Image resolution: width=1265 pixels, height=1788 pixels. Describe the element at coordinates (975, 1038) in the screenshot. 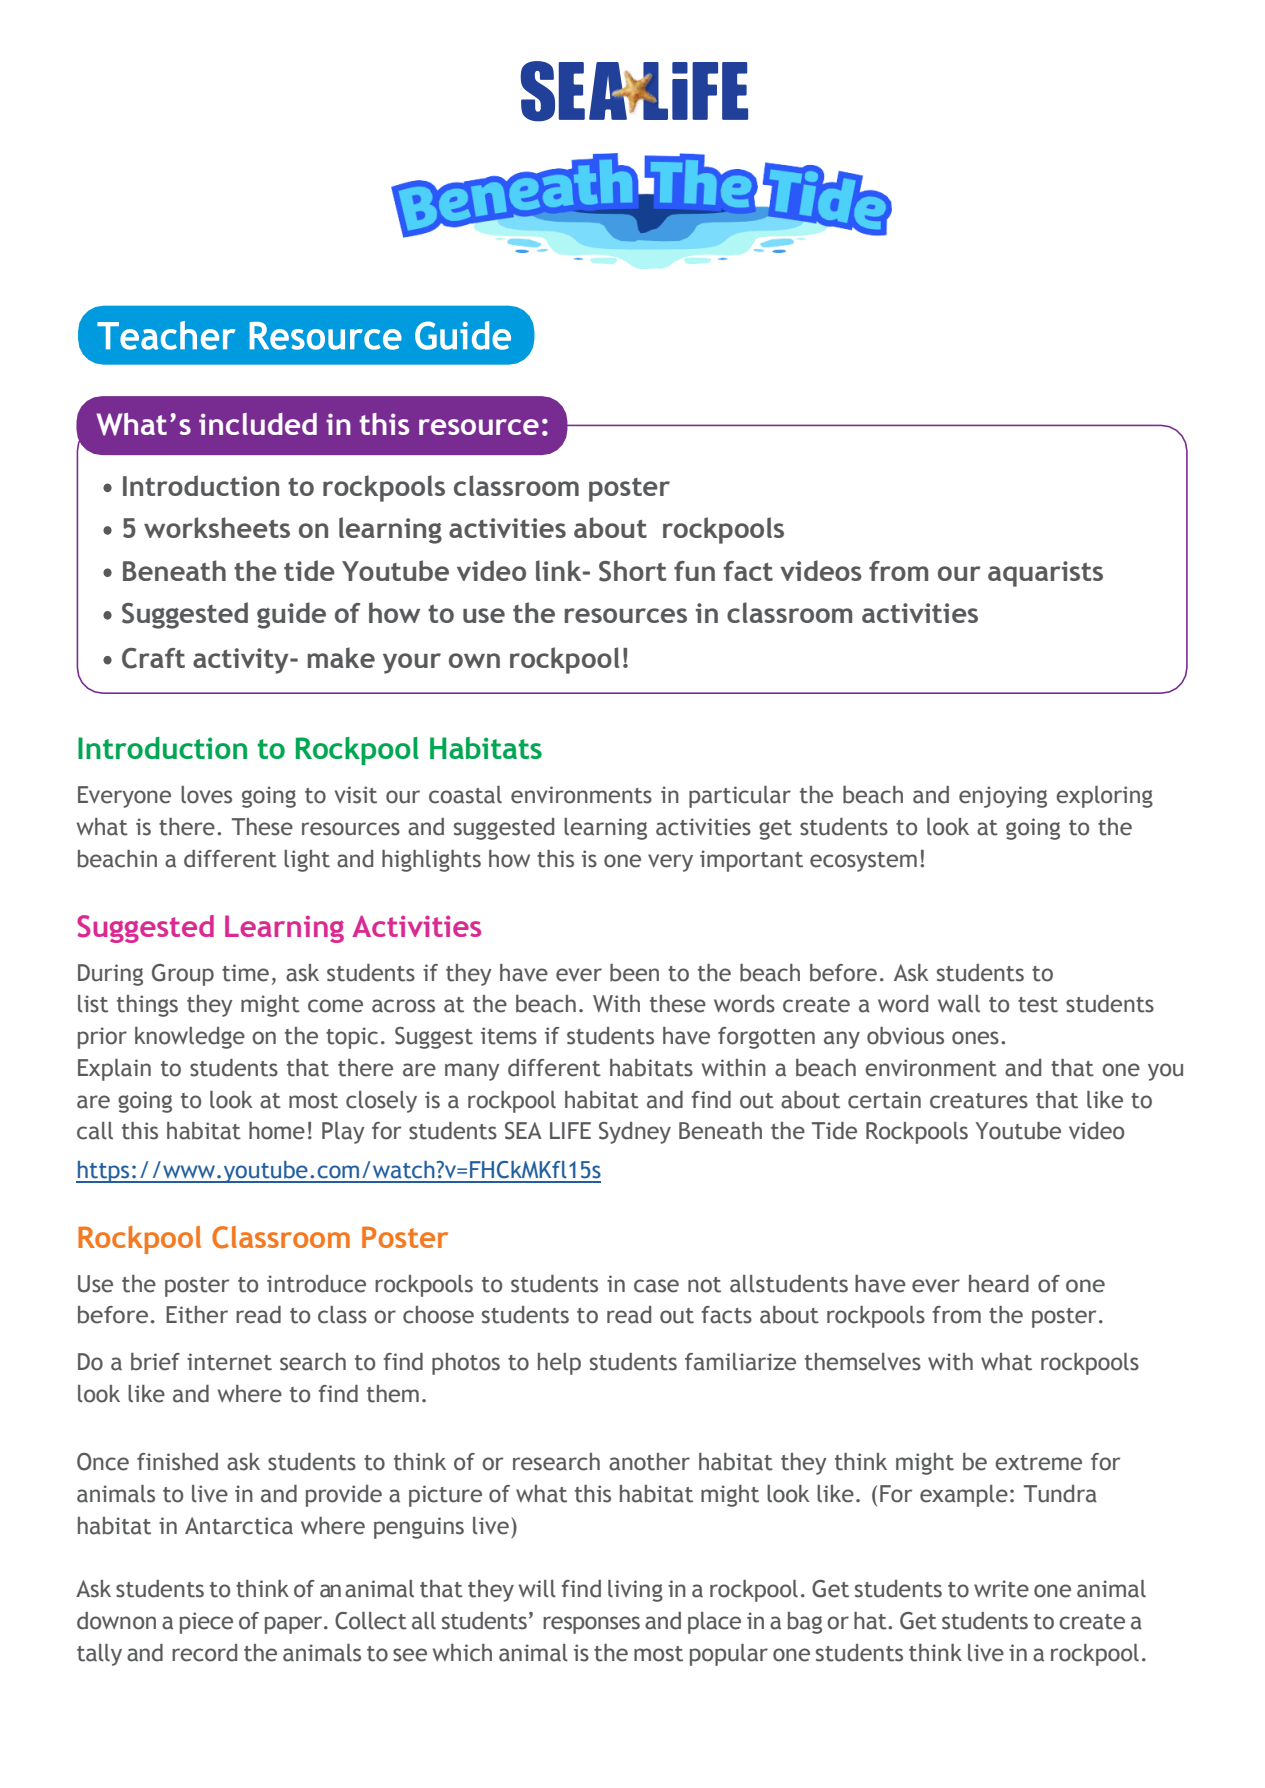

I see `ones` at that location.
